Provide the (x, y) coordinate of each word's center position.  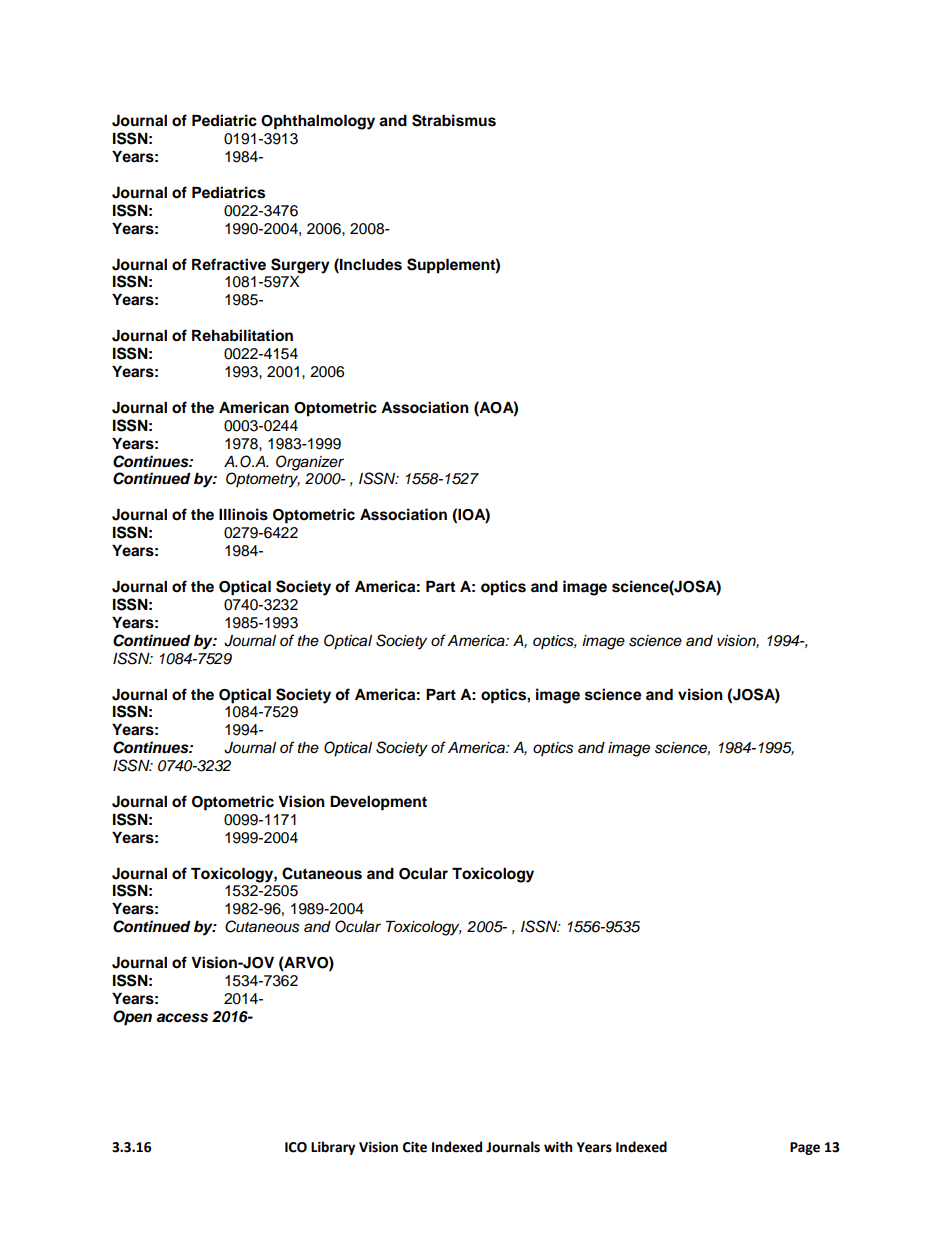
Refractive (229, 264)
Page (805, 1148)
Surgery (300, 266)
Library (333, 1148)
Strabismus (454, 120)
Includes (370, 264)
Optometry (263, 480)
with (558, 1147)
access (182, 1018)
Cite (415, 1147)
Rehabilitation (242, 335)
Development (378, 803)
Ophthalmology (318, 122)
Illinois (243, 514)
